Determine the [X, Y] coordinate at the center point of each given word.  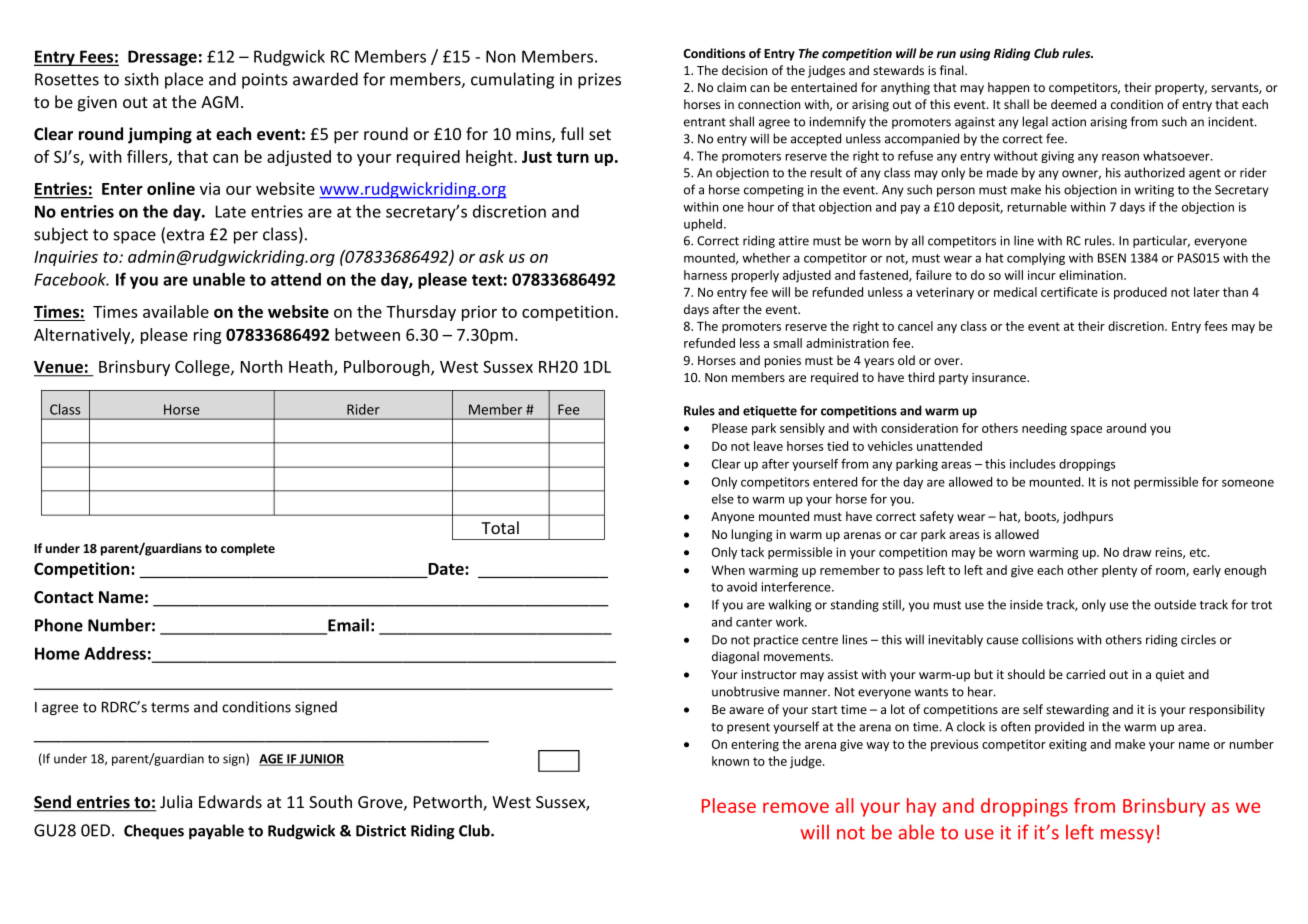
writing [1154, 191]
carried [1085, 674]
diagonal [735, 657]
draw [1137, 552]
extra [185, 235]
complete [248, 549]
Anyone [732, 518]
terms [170, 707]
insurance [1000, 377]
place [184, 80]
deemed [1073, 104]
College [203, 368]
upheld [704, 225]
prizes [599, 81]
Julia [176, 801]
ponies [782, 362]
